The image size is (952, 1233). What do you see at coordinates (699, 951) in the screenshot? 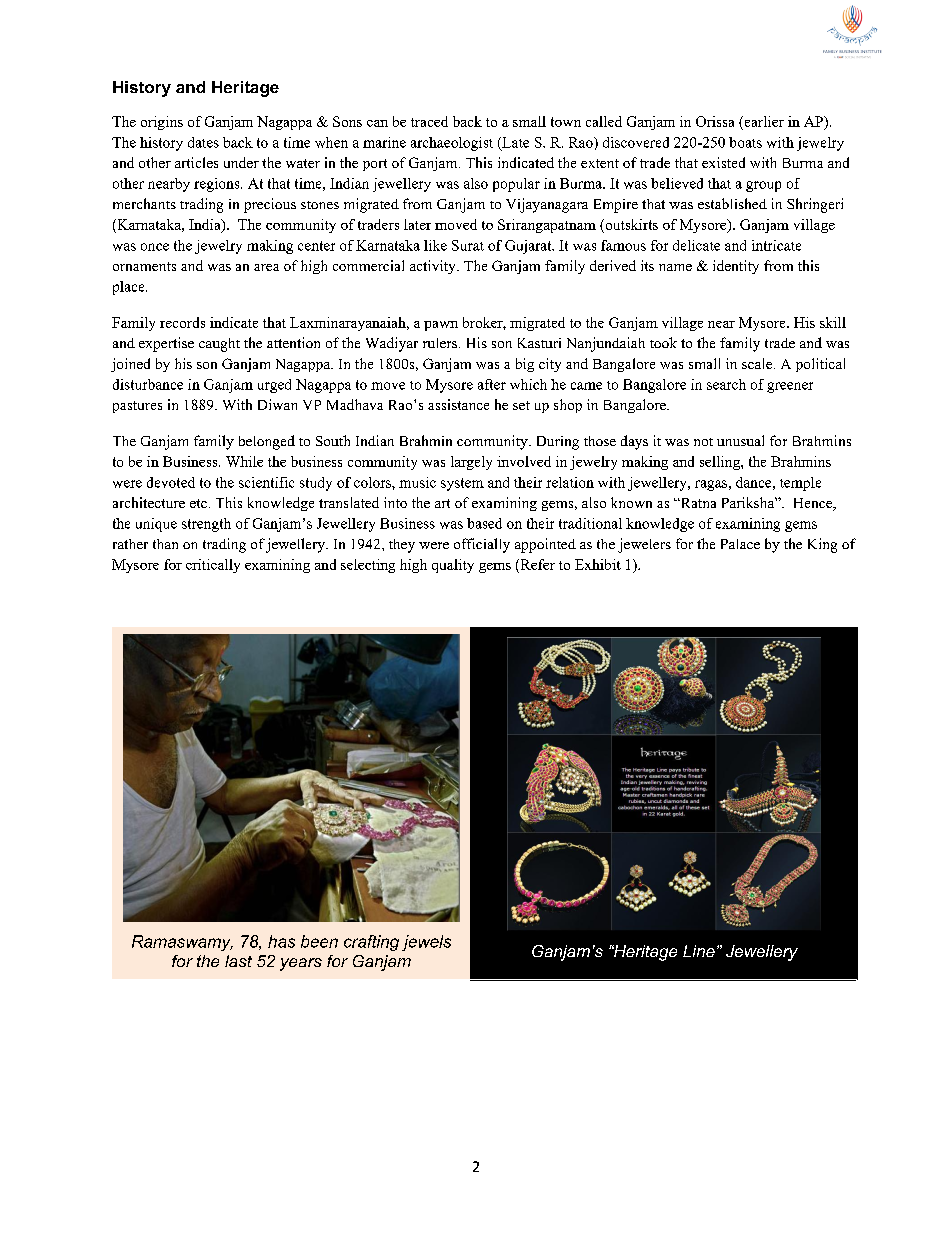
I see `Line` at bounding box center [699, 951].
